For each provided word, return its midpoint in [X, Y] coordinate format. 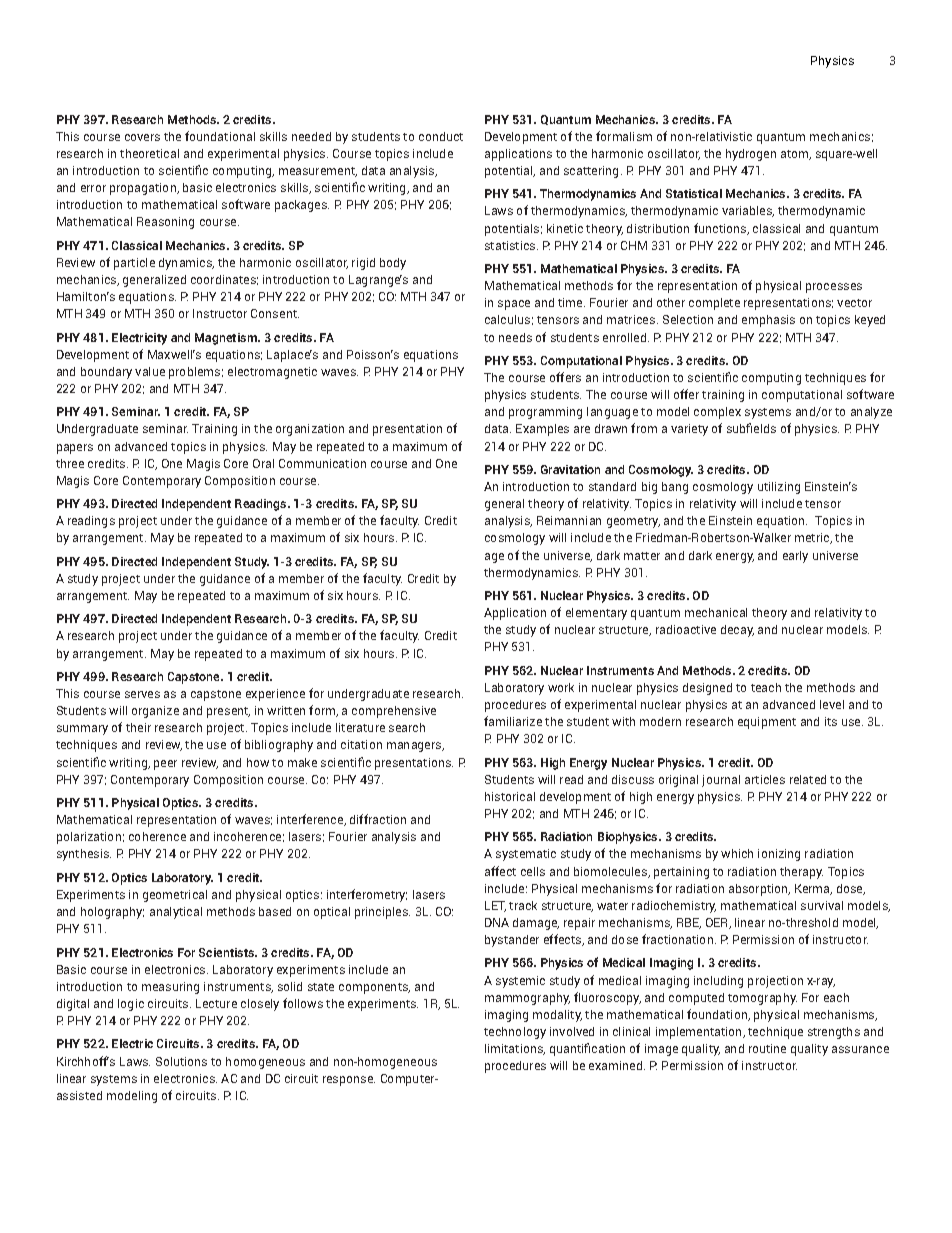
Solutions [181, 1061]
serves [142, 694]
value [150, 371]
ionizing [779, 855]
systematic [526, 855]
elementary [596, 614]
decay [737, 631]
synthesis [84, 855]
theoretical [149, 153]
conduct [441, 136]
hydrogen [751, 155]
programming [545, 413]
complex [717, 413]
